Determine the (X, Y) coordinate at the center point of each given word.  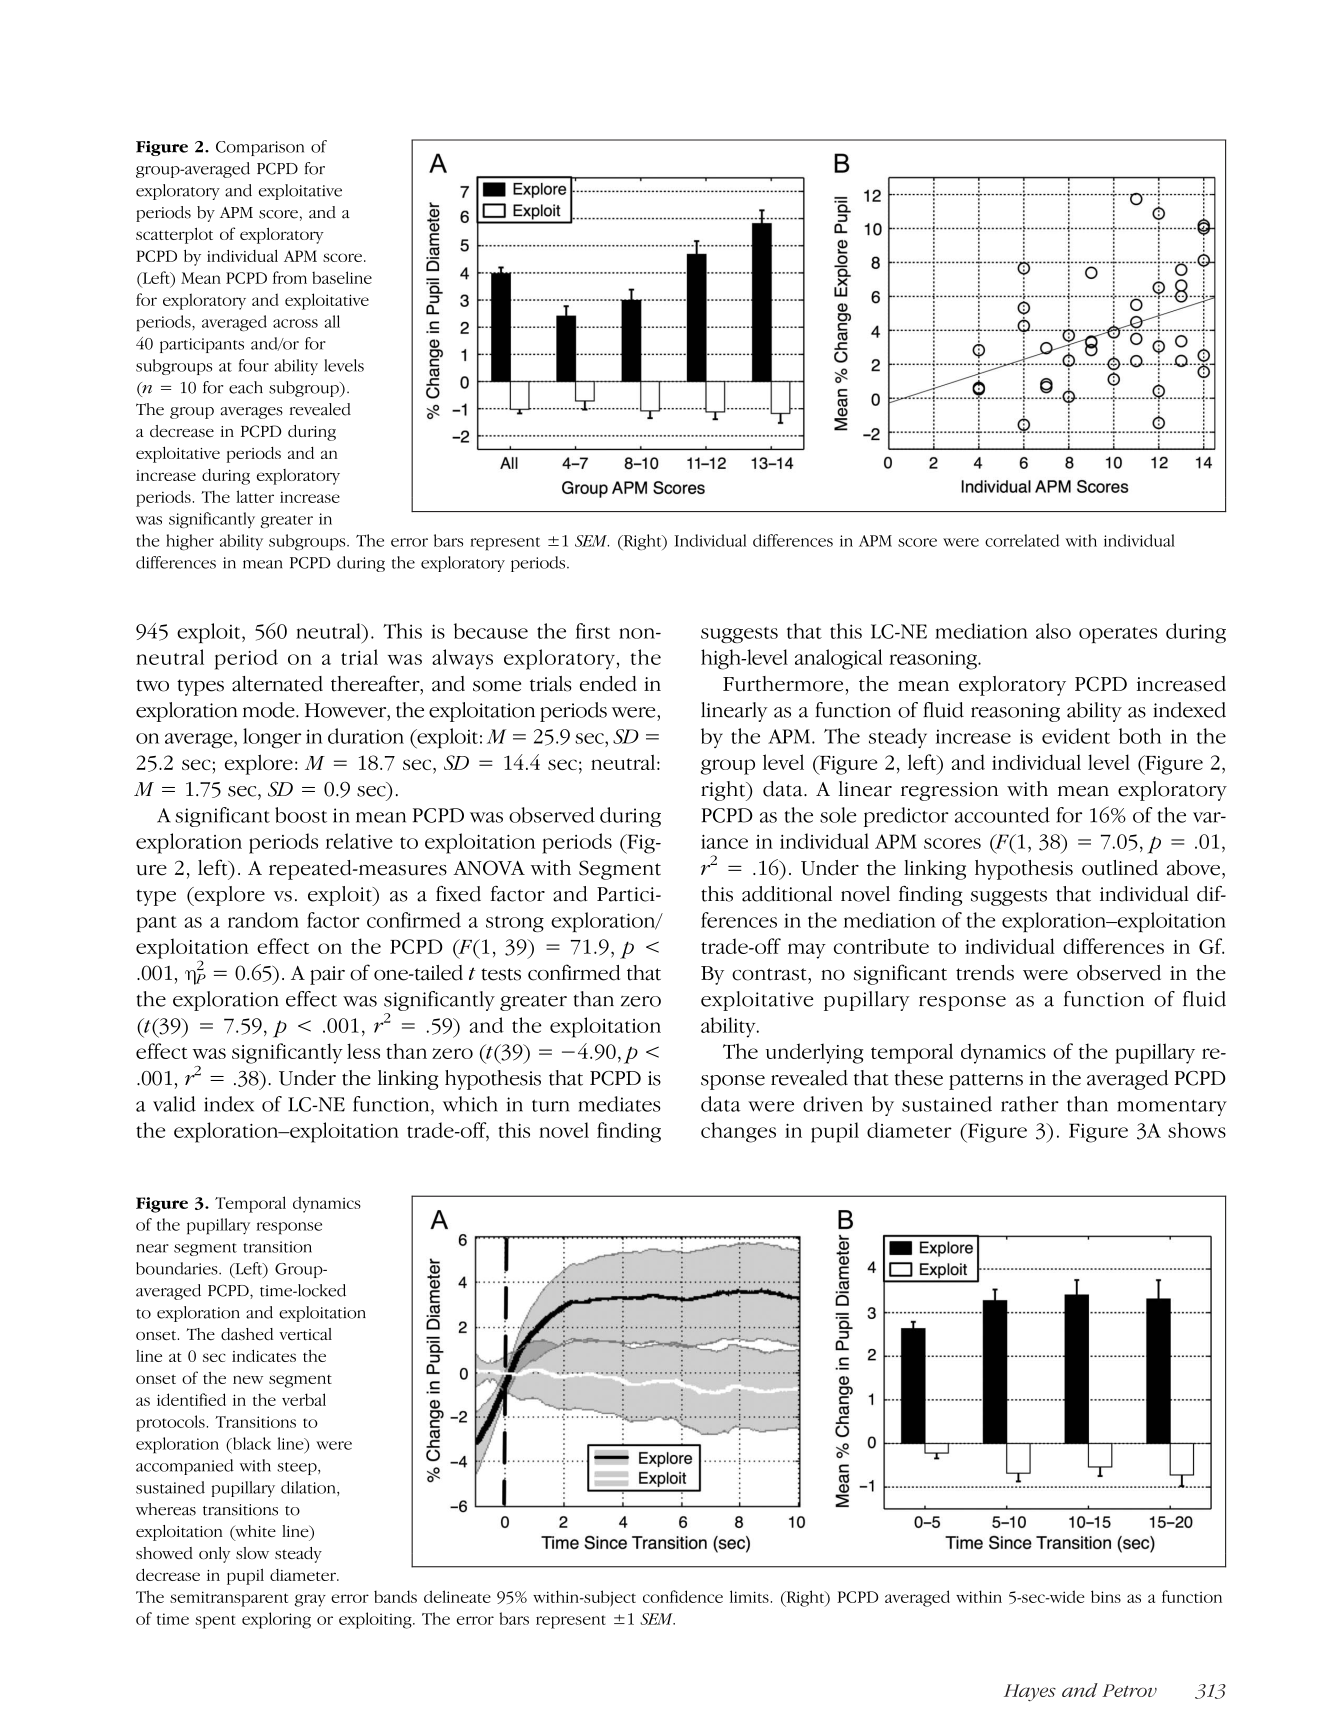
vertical (305, 1334)
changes (738, 1132)
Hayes (1030, 1693)
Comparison (260, 148)
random (263, 920)
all (332, 321)
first (593, 631)
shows (1197, 1130)
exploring (276, 1620)
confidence (683, 1596)
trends (985, 973)
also (1053, 631)
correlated (1022, 540)
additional (787, 894)
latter (255, 496)
